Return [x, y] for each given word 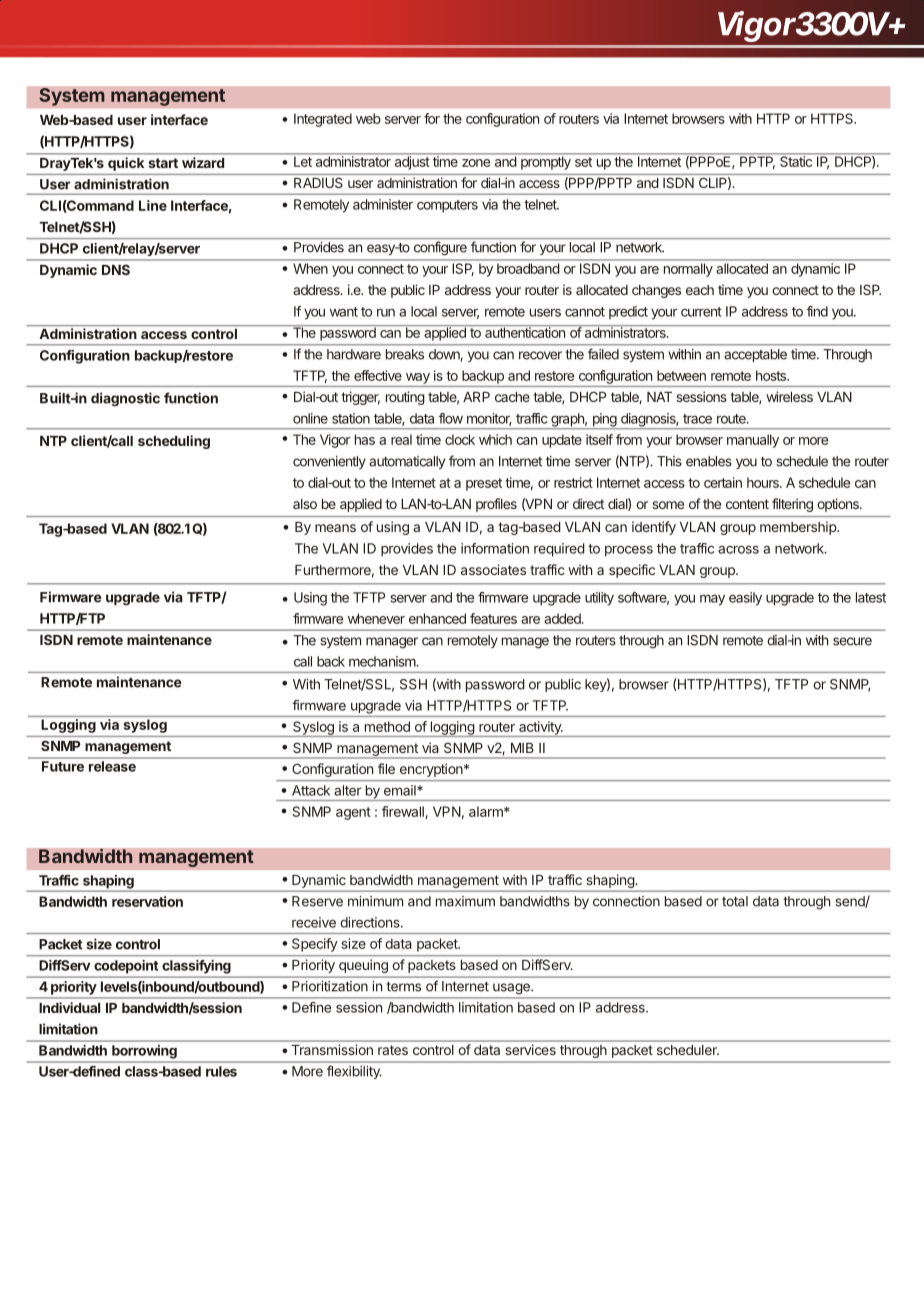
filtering [792, 505]
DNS [116, 269]
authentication [525, 331]
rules [221, 1071]
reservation [147, 901]
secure [852, 641]
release [112, 766]
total [735, 901]
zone [476, 163]
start [163, 163]
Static [796, 160]
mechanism [383, 661]
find [817, 311]
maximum [465, 901]
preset [484, 484]
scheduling [174, 442]
